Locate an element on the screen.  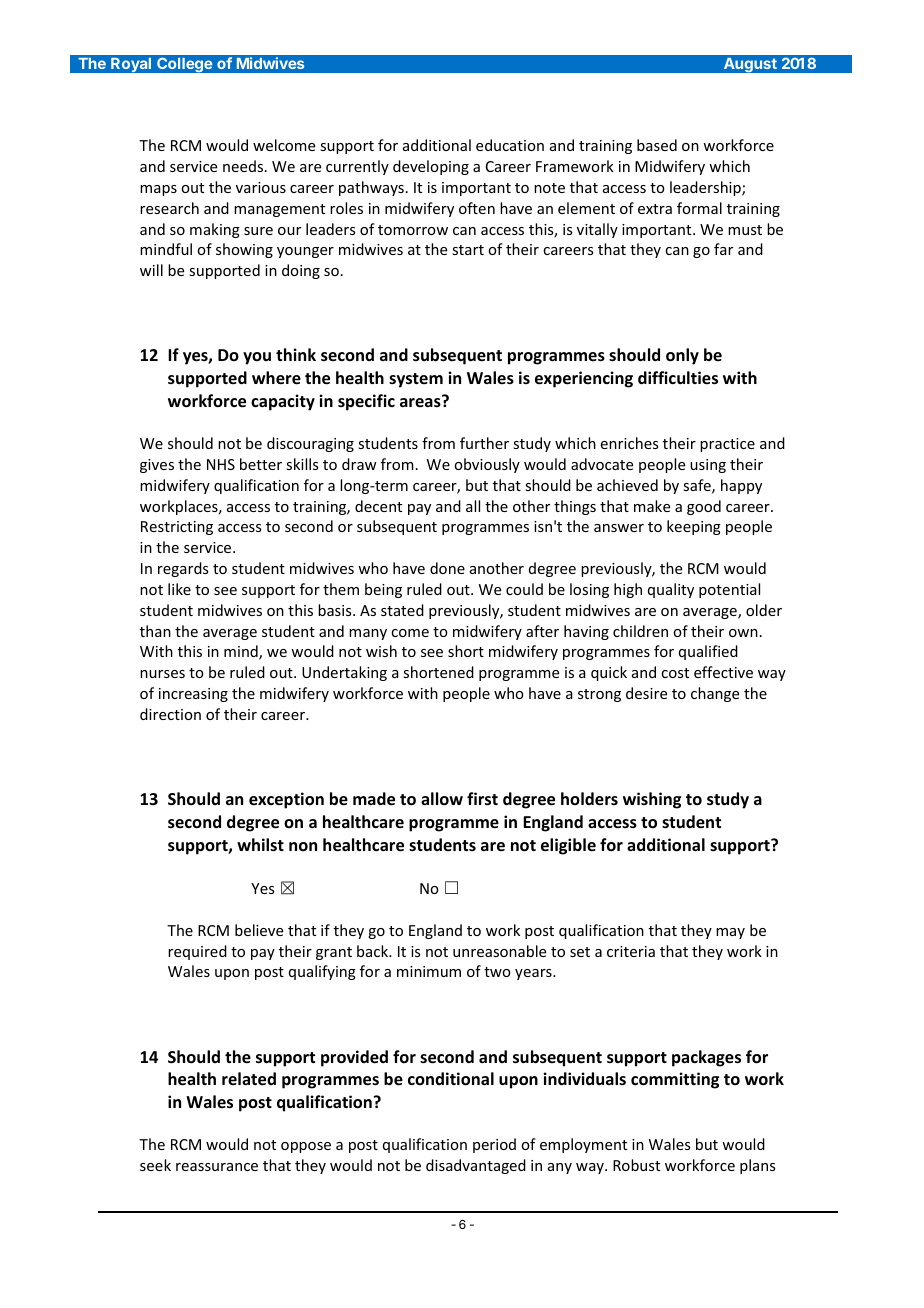
eligible is located at coordinates (568, 846).
